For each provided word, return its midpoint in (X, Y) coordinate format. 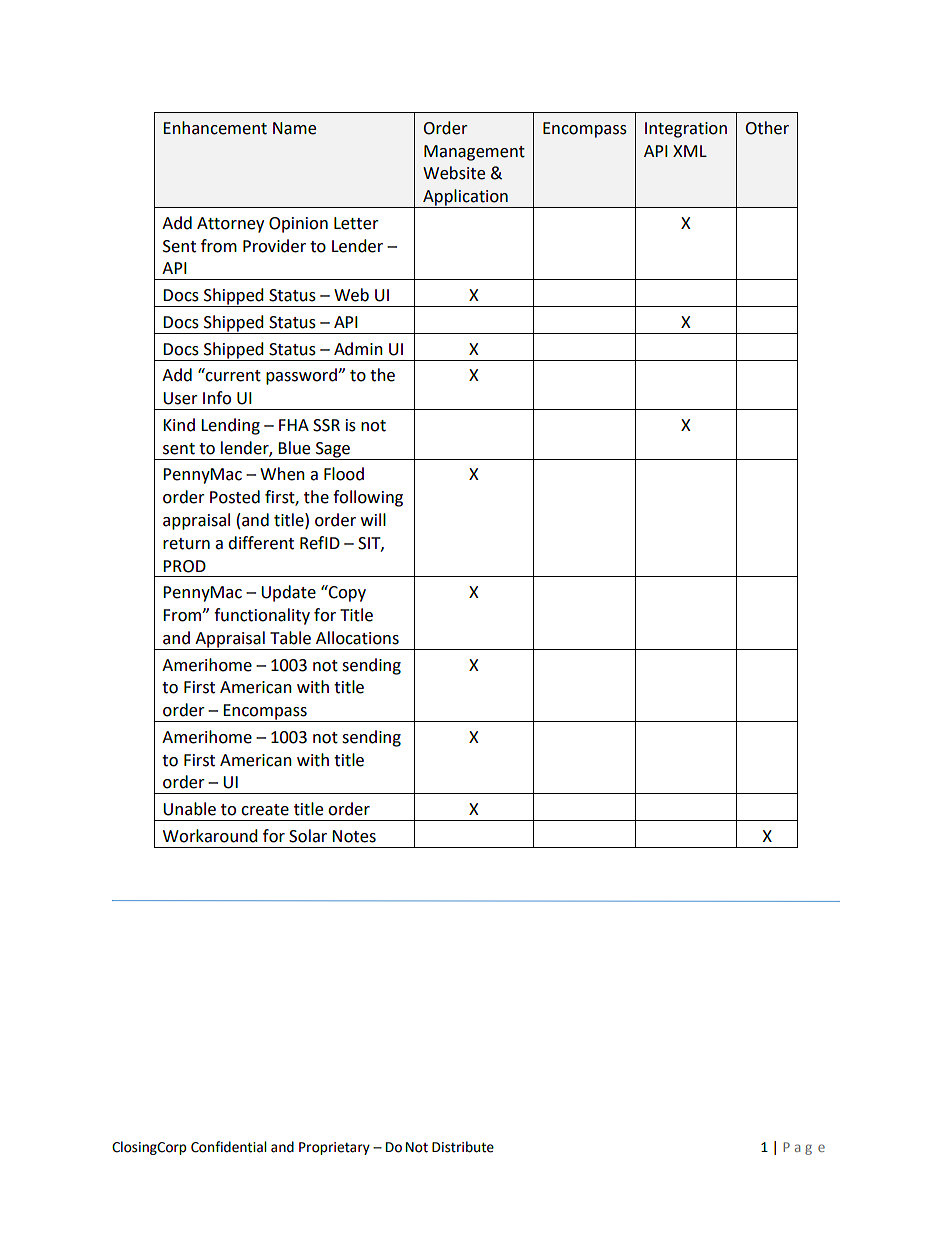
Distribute (463, 1147)
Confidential (228, 1147)
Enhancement (215, 128)
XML (690, 151)
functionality (262, 616)
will (373, 519)
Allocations (357, 638)
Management (474, 153)
